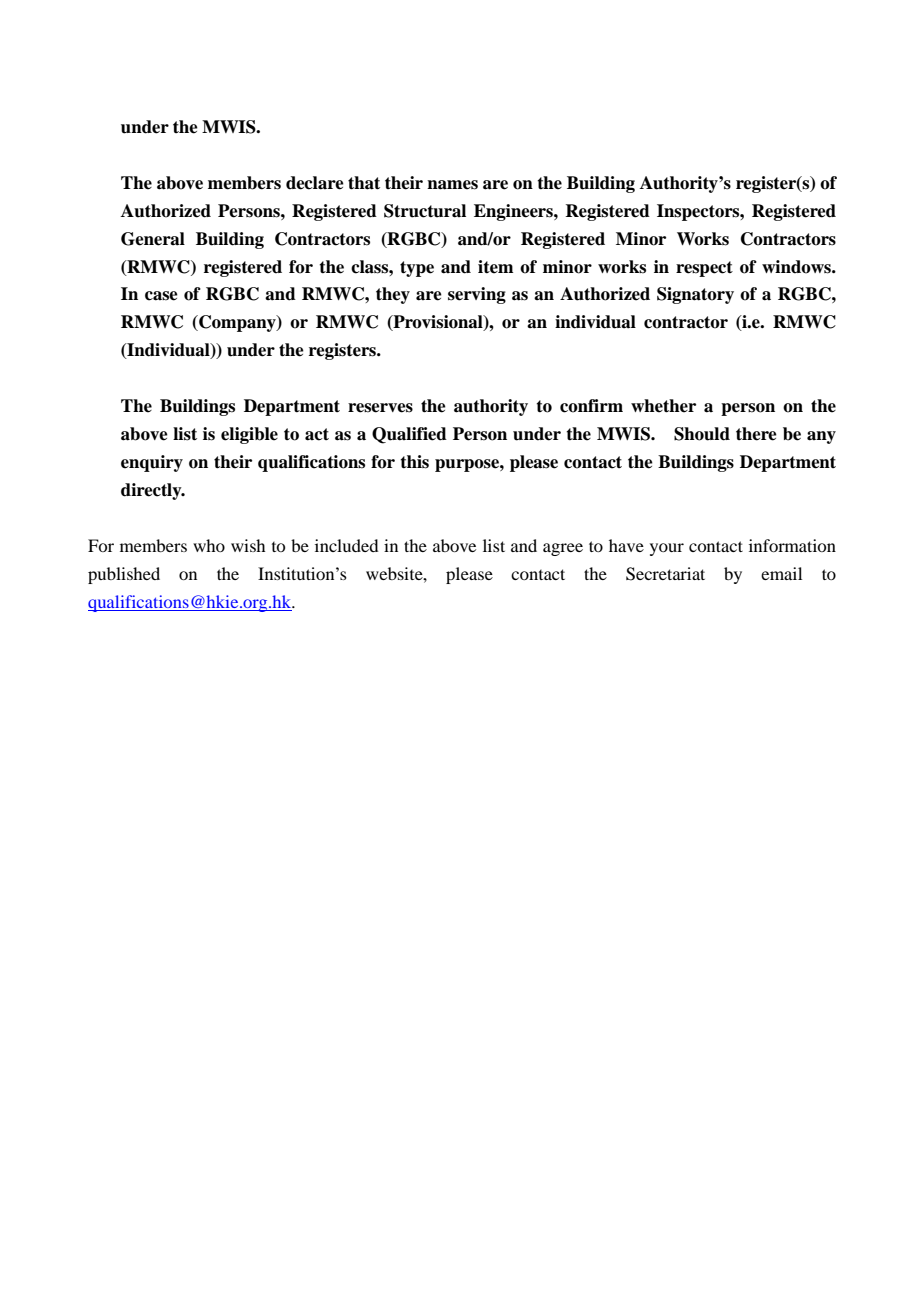 The image size is (924, 1308). What do you see at coordinates (704, 269) in the screenshot?
I see `respect` at bounding box center [704, 269].
